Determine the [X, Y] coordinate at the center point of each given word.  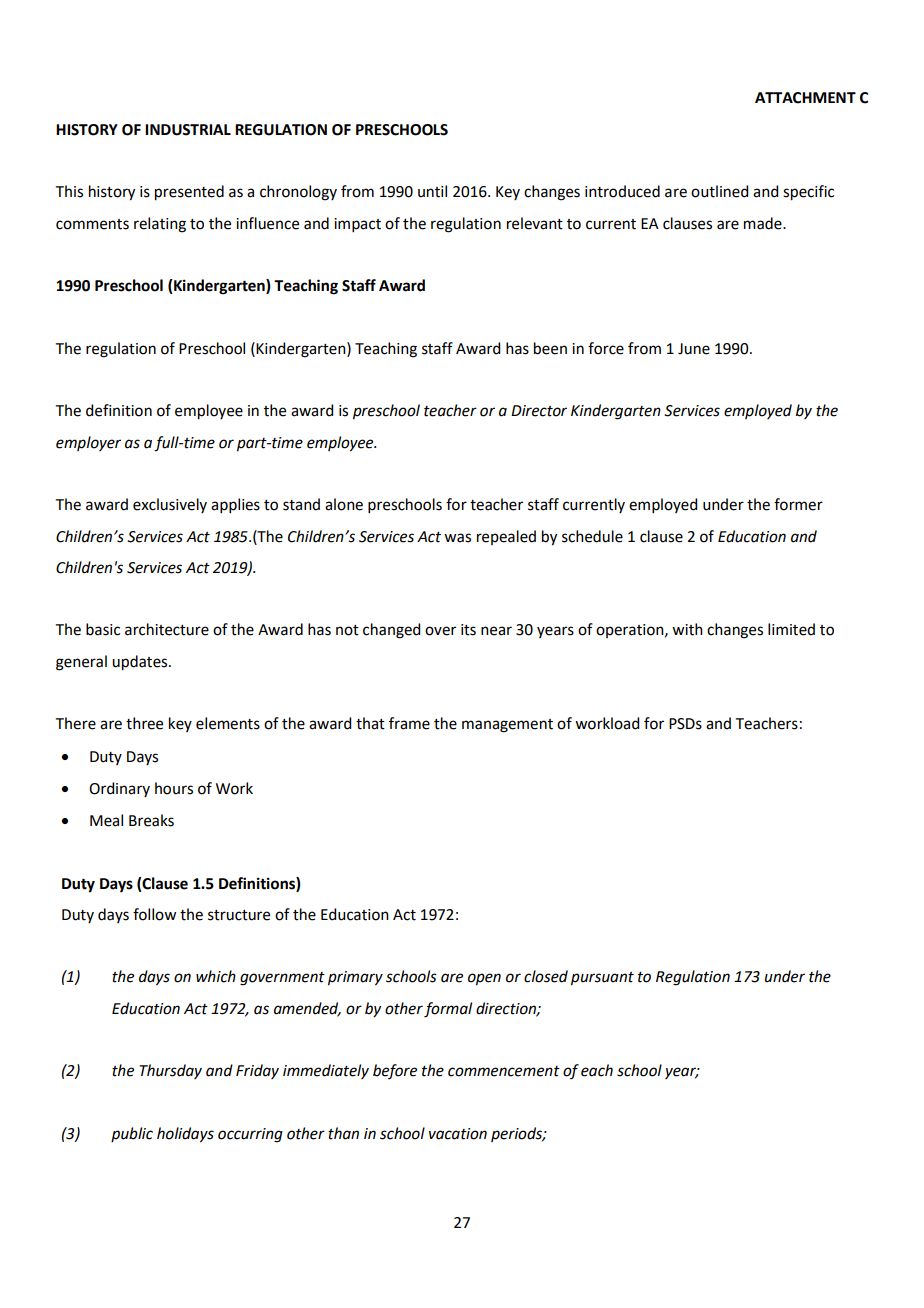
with [687, 629]
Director [539, 411]
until [432, 191]
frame [409, 723]
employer [88, 443]
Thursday [171, 1071]
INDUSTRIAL [188, 130]
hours [174, 788]
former [798, 504]
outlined [719, 191]
